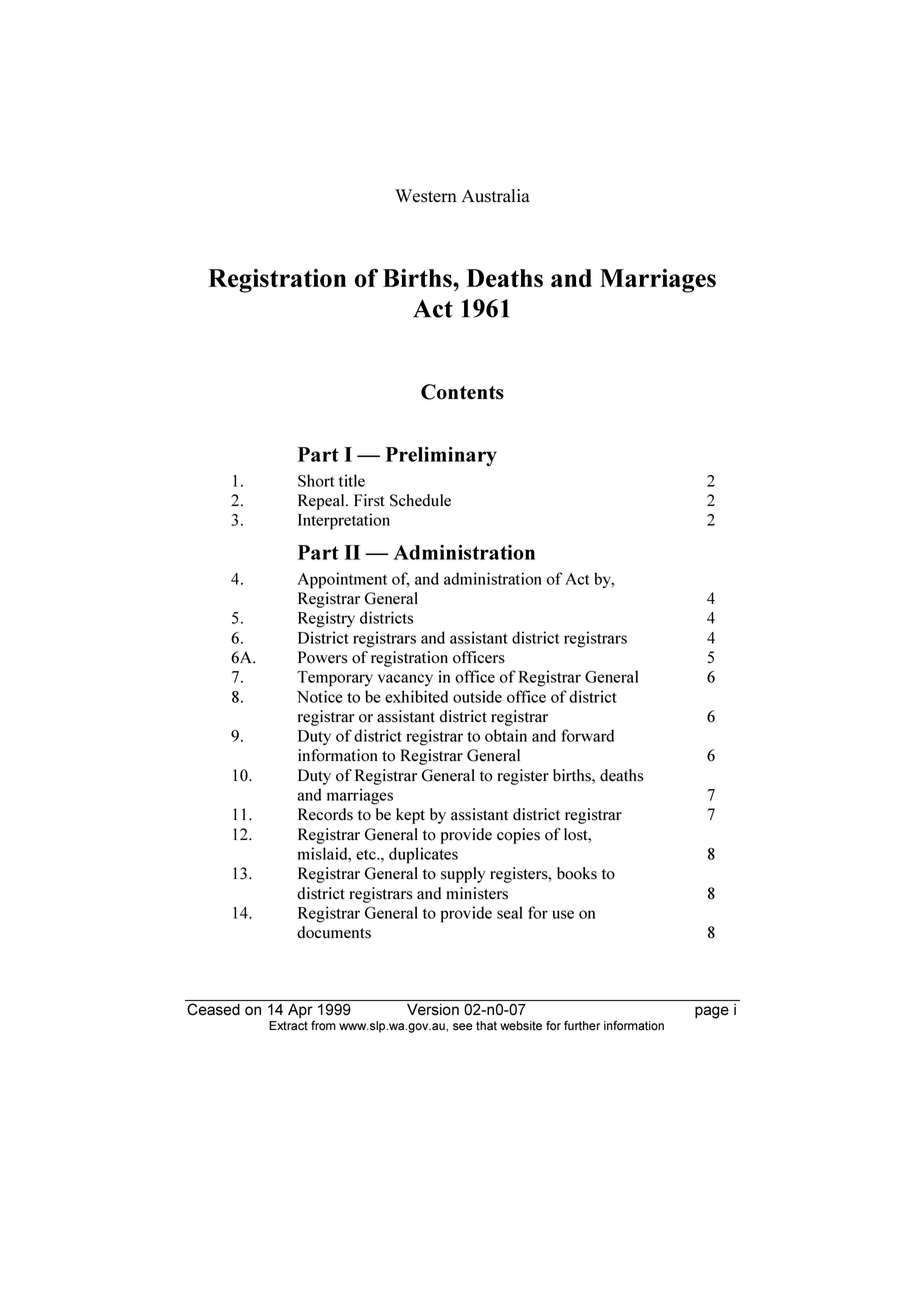 The height and width of the document is (1308, 924). What do you see at coordinates (316, 480) in the document?
I see `Short` at bounding box center [316, 480].
